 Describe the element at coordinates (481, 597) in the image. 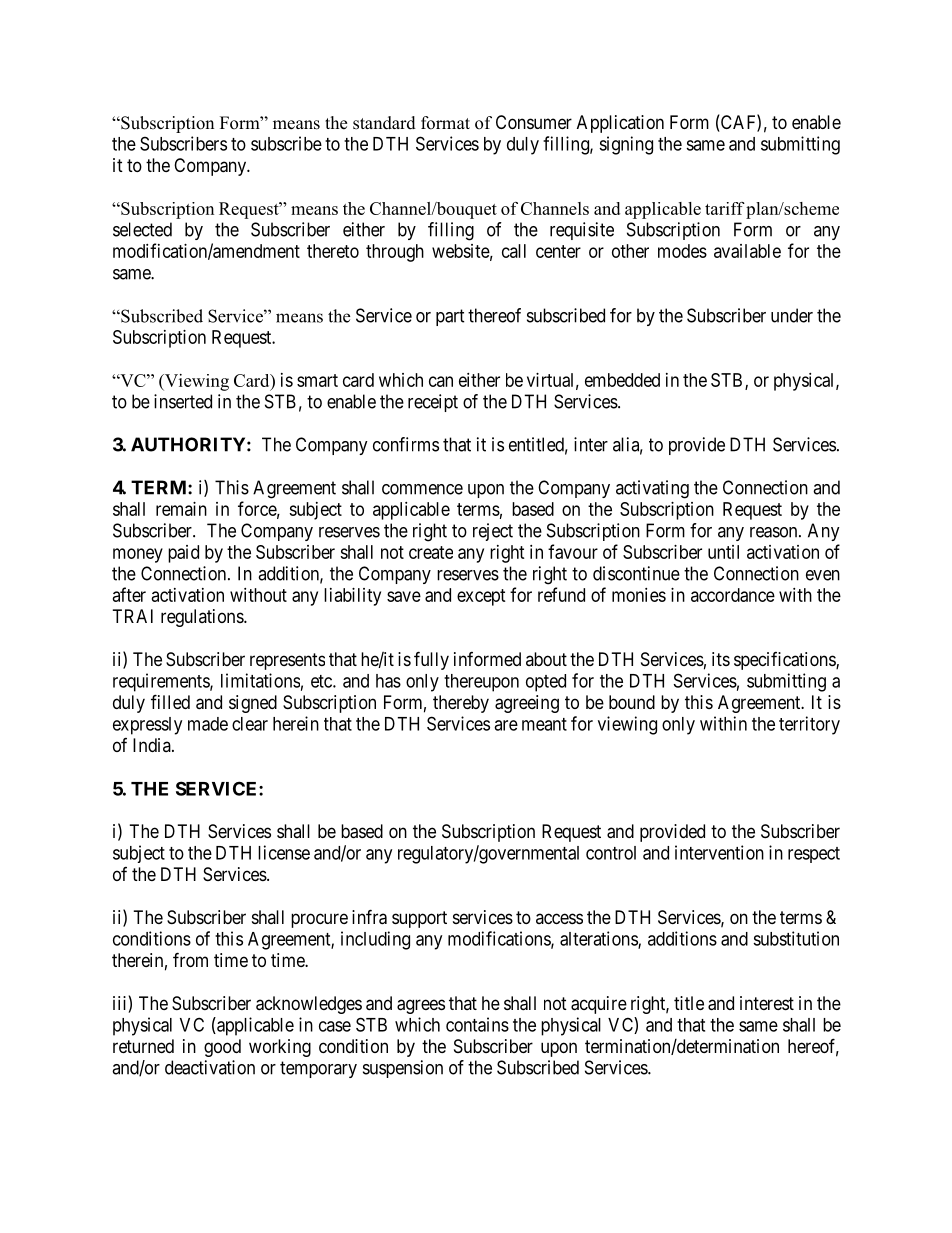

I see `except` at that location.
